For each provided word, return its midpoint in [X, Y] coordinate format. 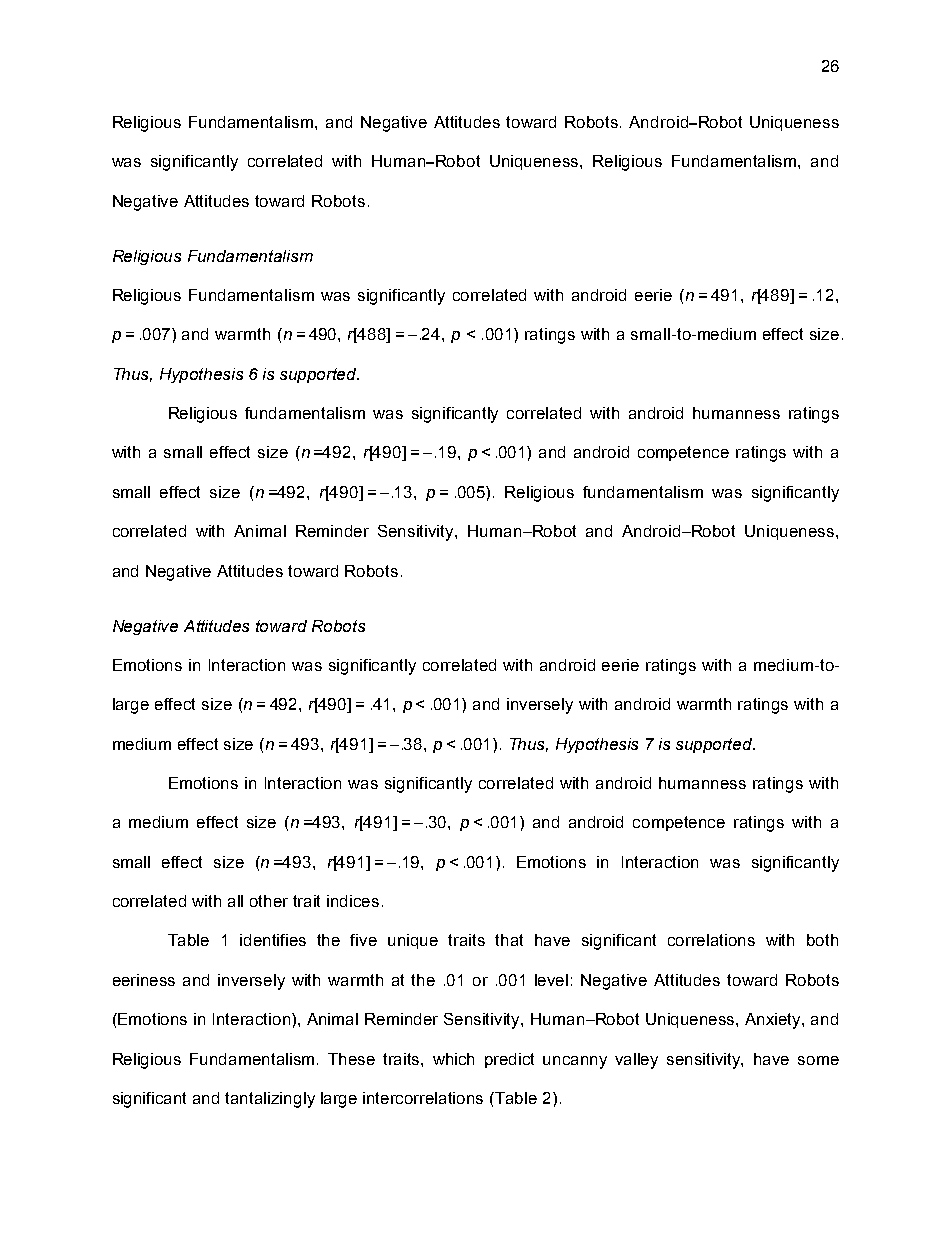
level [551, 980]
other [269, 901]
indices [353, 901]
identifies [273, 940]
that [509, 940]
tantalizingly [270, 1100]
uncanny [575, 1062]
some [818, 1060]
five [363, 940]
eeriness [144, 980]
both [822, 940]
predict [509, 1060]
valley [636, 1061]
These [351, 1059]
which [453, 1059]
